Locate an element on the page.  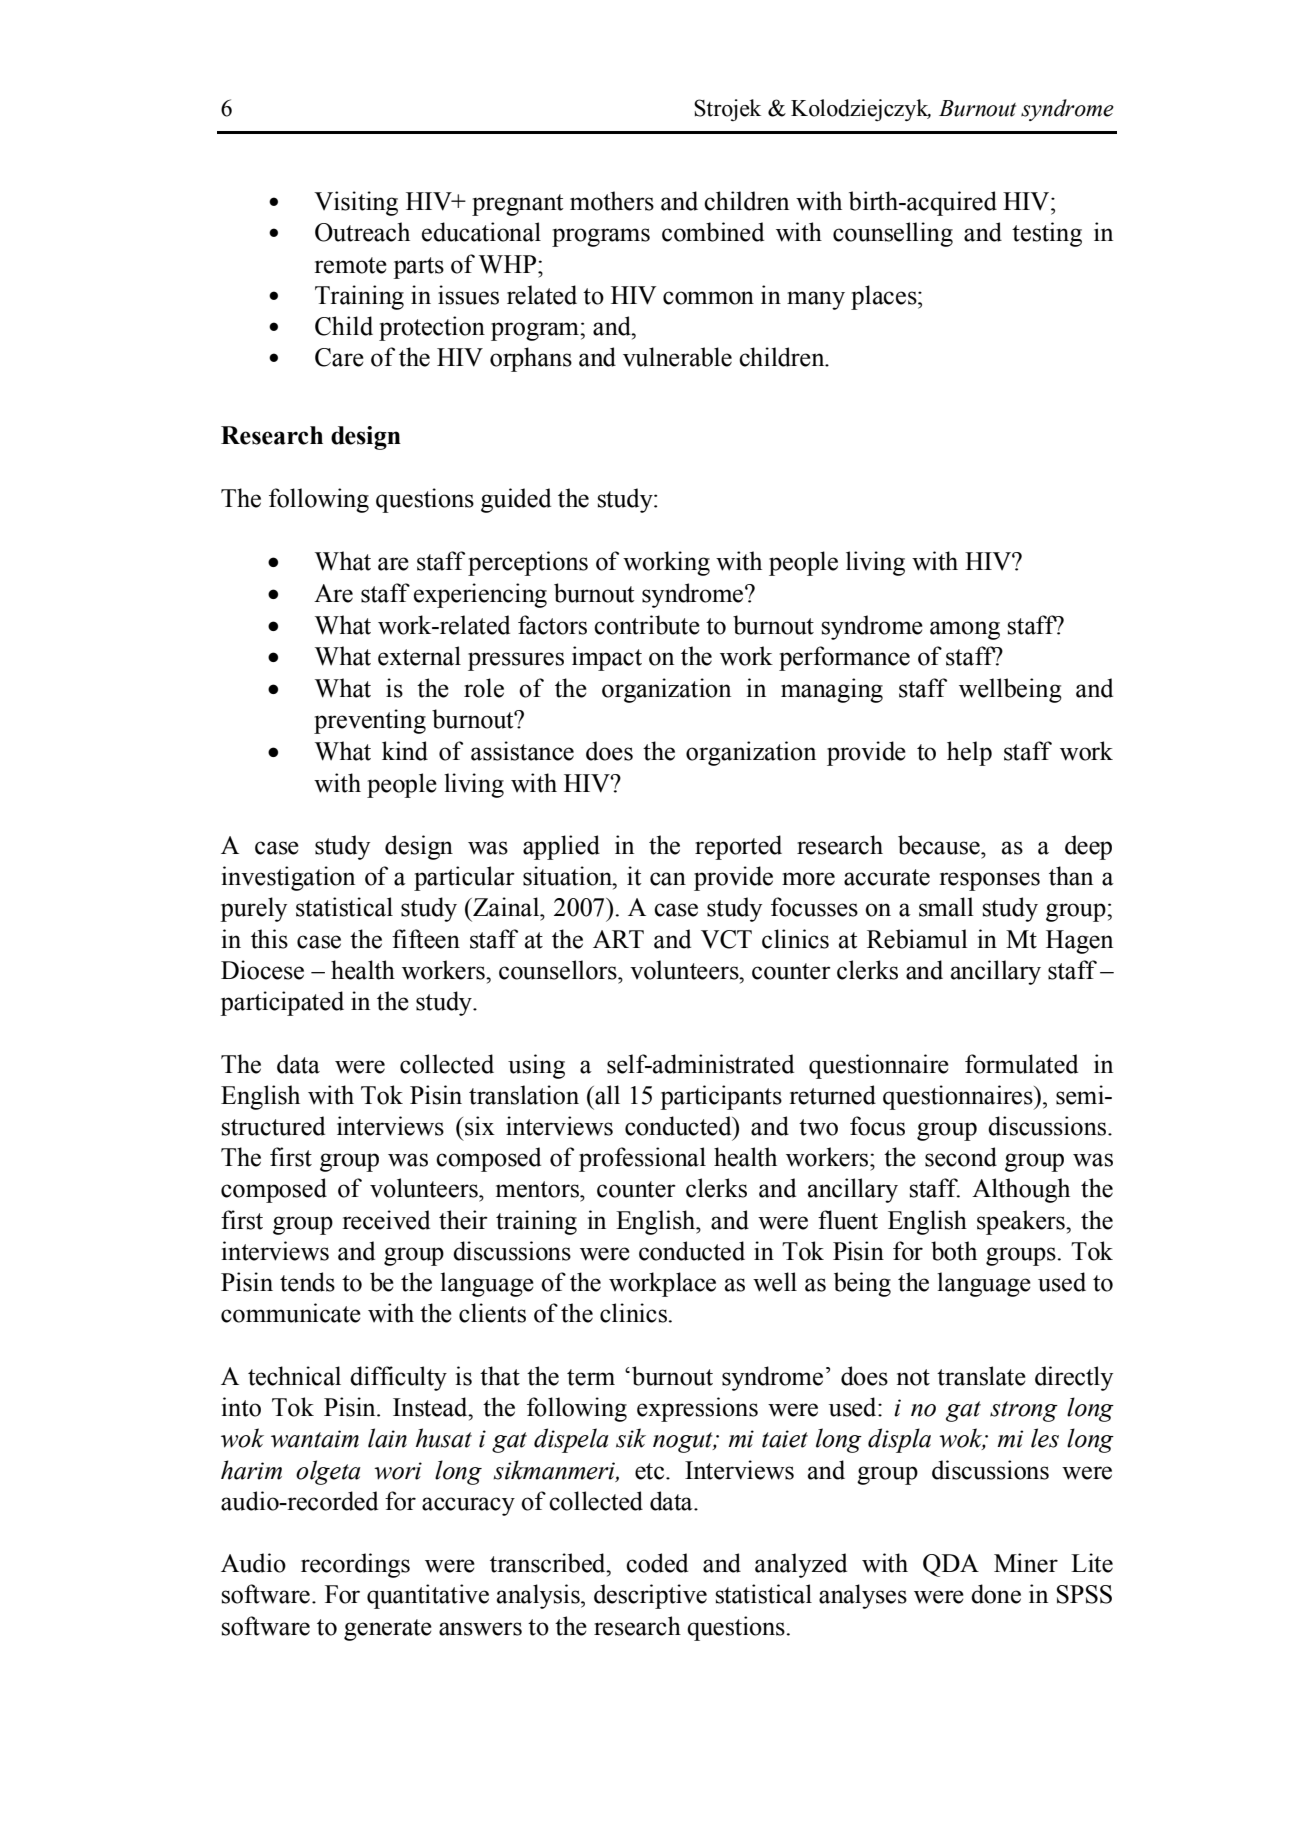
descriptive is located at coordinates (650, 1596).
